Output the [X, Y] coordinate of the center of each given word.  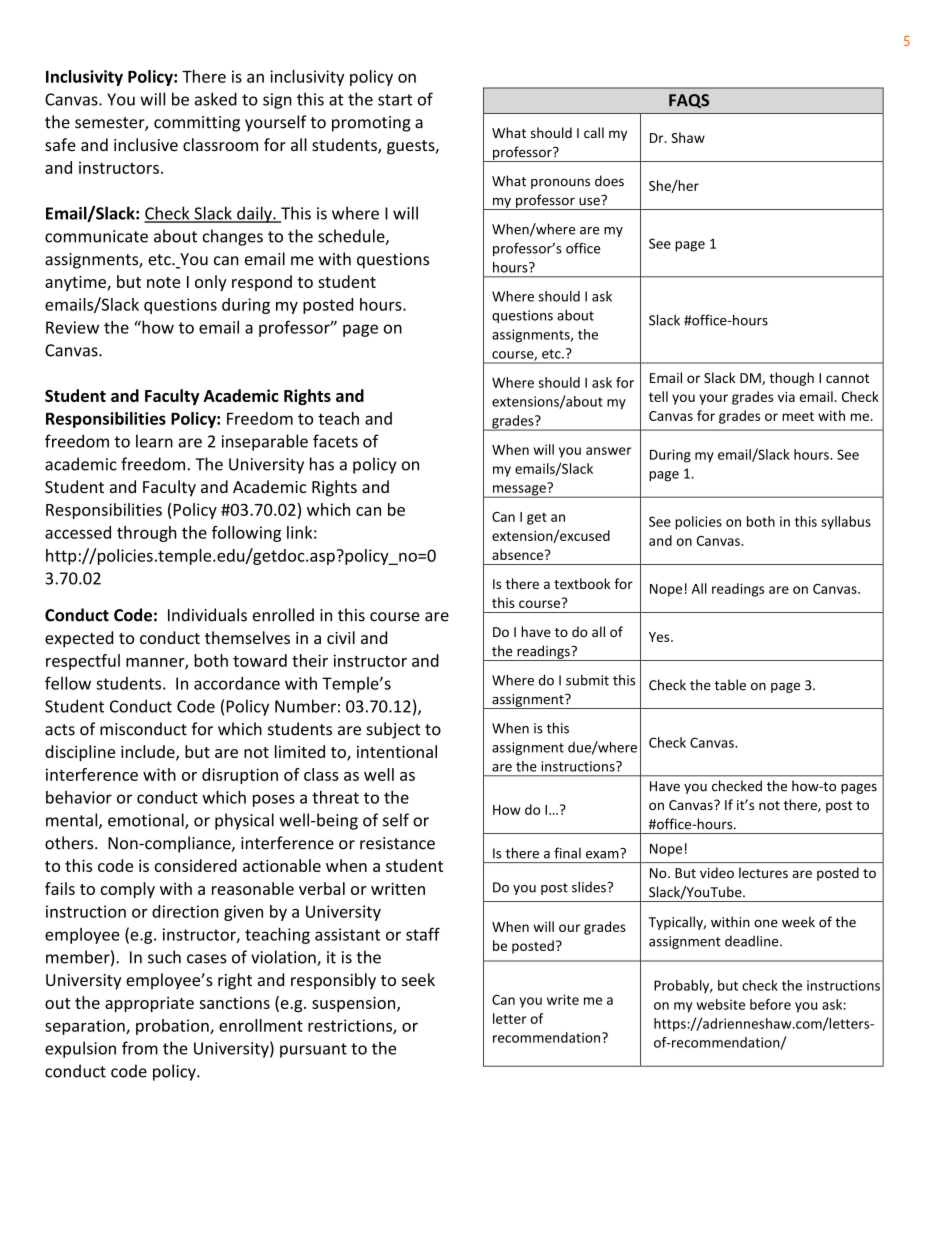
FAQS [689, 101]
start [395, 100]
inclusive [146, 144]
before [770, 1004]
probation [173, 1027]
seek [418, 979]
